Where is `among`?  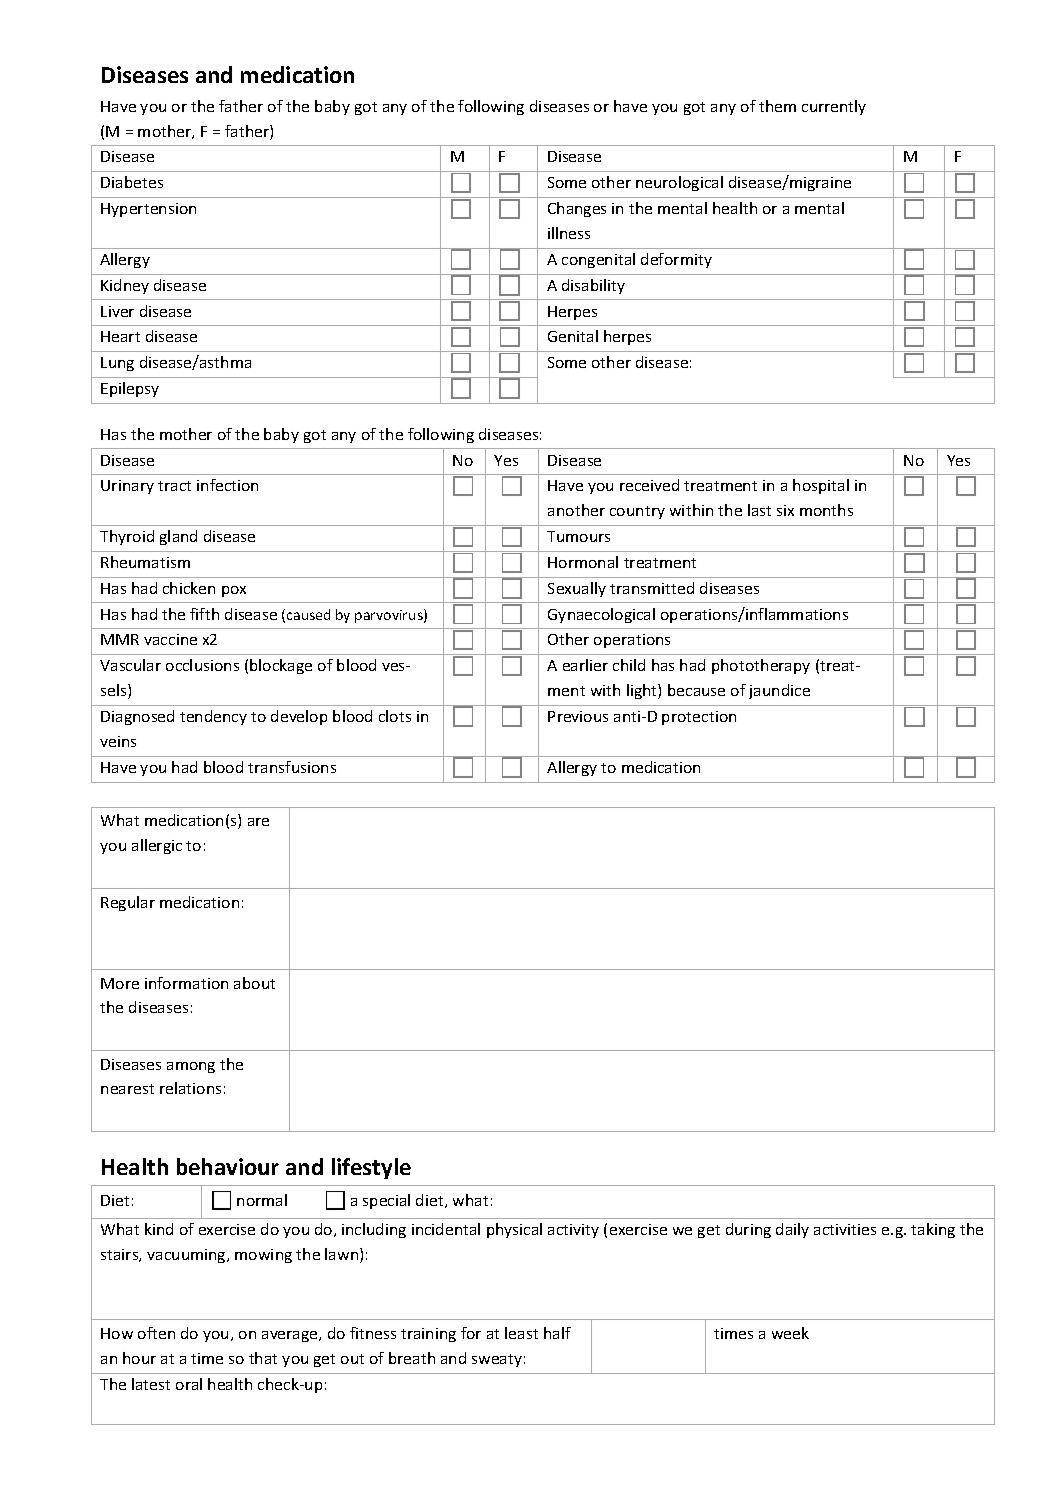 among is located at coordinates (191, 1067).
